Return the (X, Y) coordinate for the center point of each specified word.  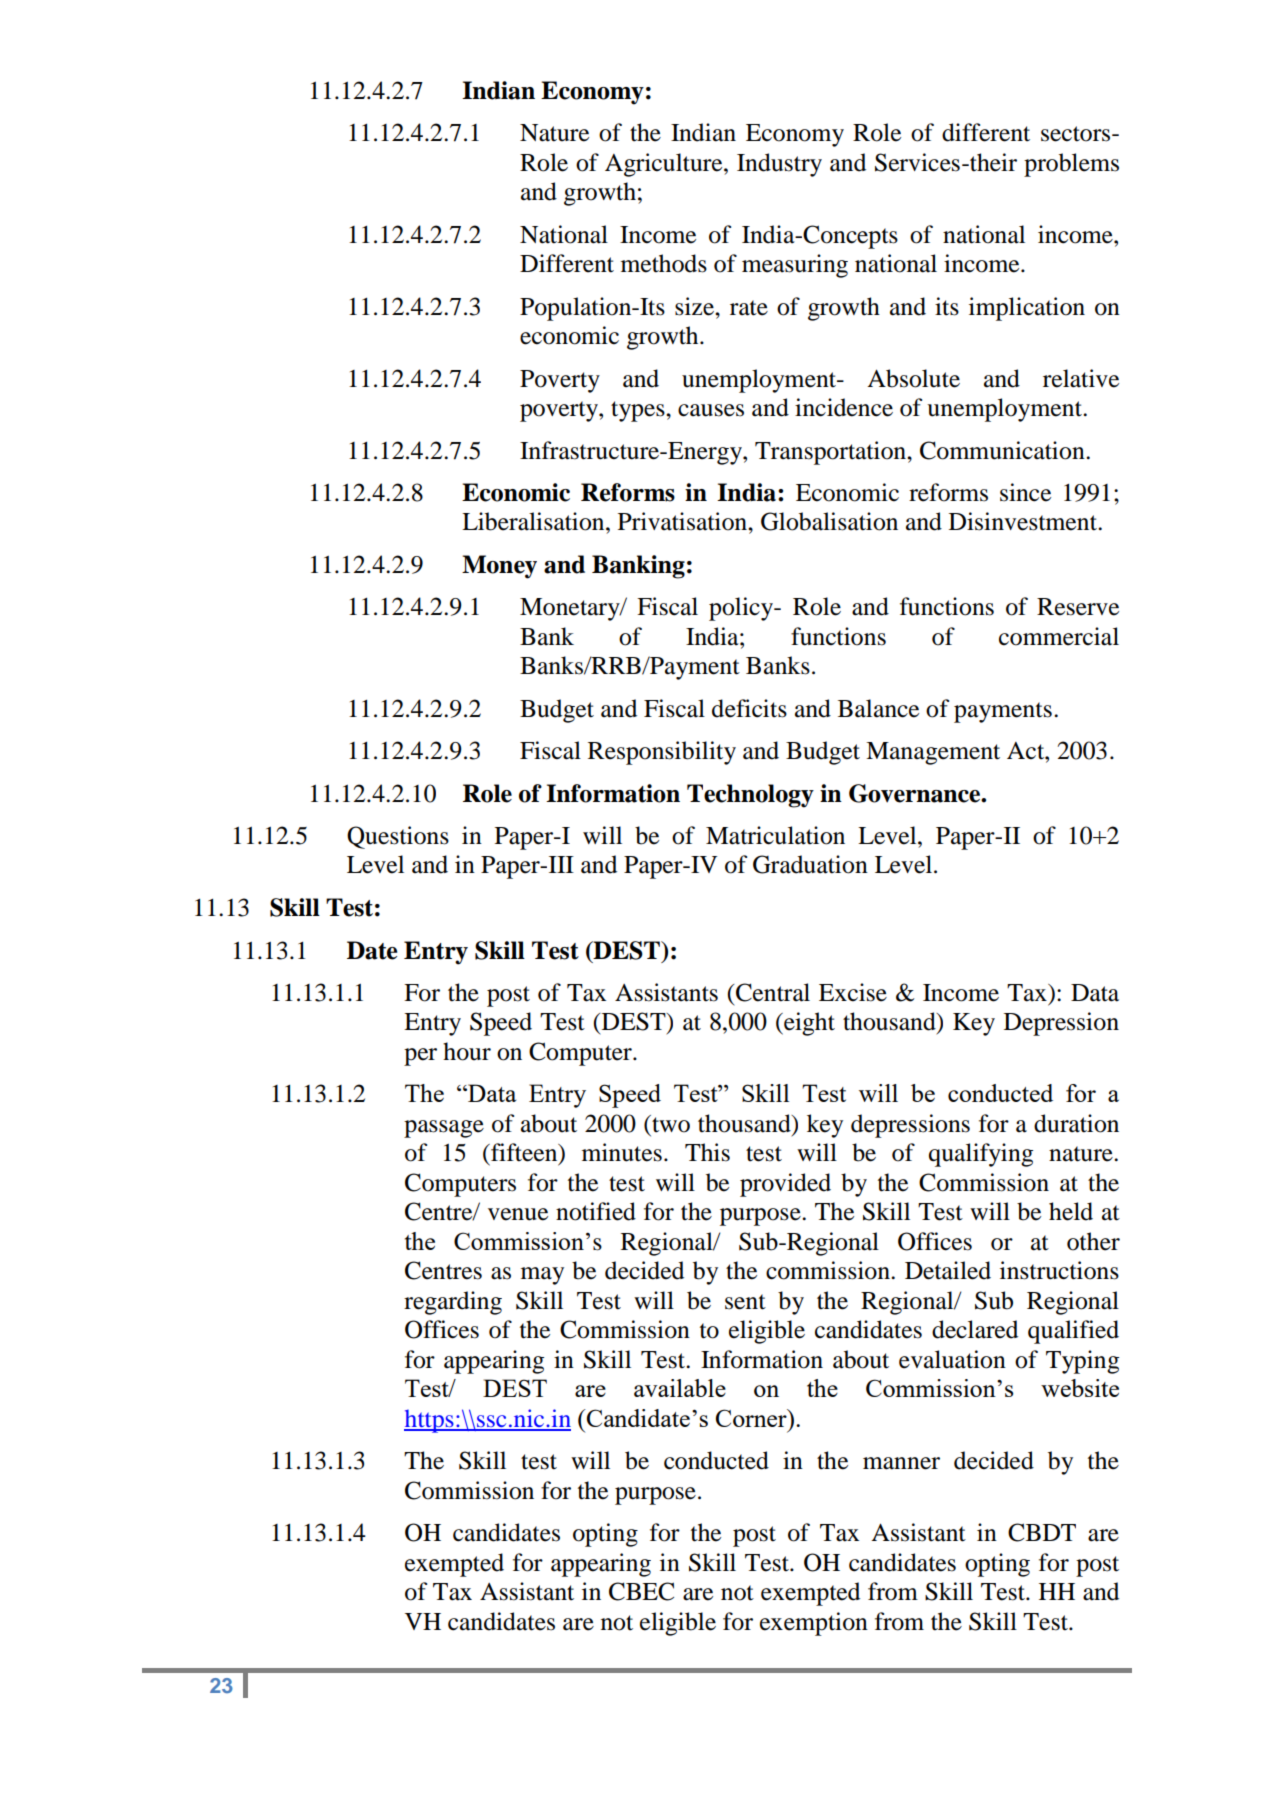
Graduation (810, 864)
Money (499, 567)
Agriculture (665, 165)
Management (933, 753)
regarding (453, 1303)
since (1025, 492)
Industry (779, 165)
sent (745, 1302)
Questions (398, 837)
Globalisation (829, 521)
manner (901, 1463)
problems (1071, 165)
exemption (814, 1624)
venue (518, 1214)
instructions (1059, 1270)
